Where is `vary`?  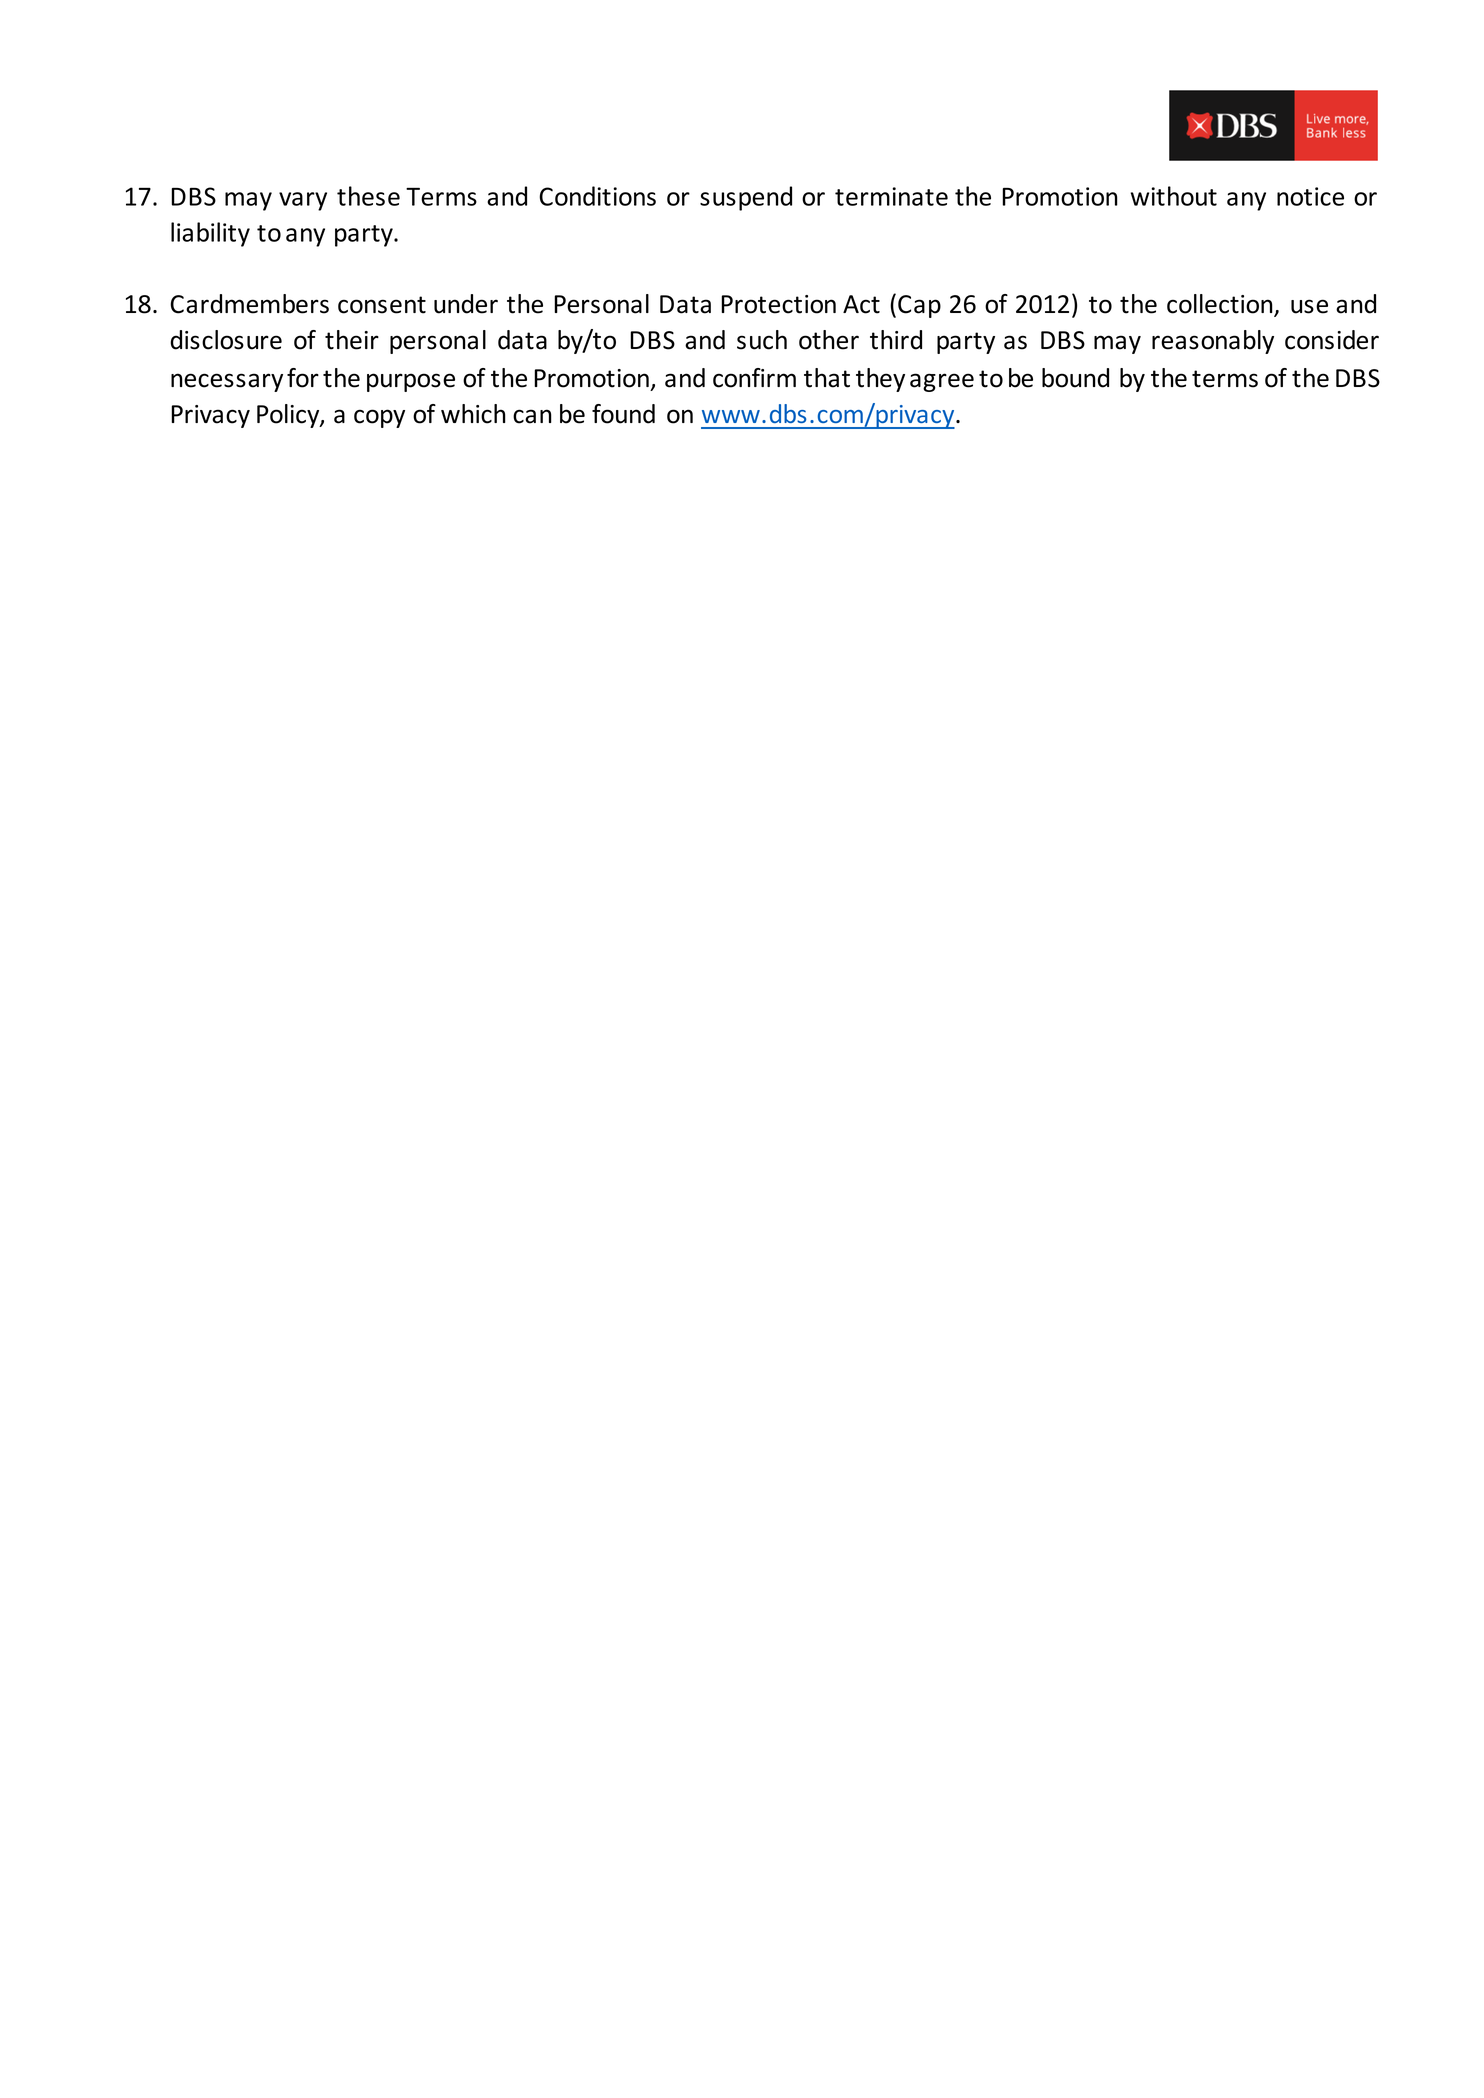
vary is located at coordinates (303, 201).
